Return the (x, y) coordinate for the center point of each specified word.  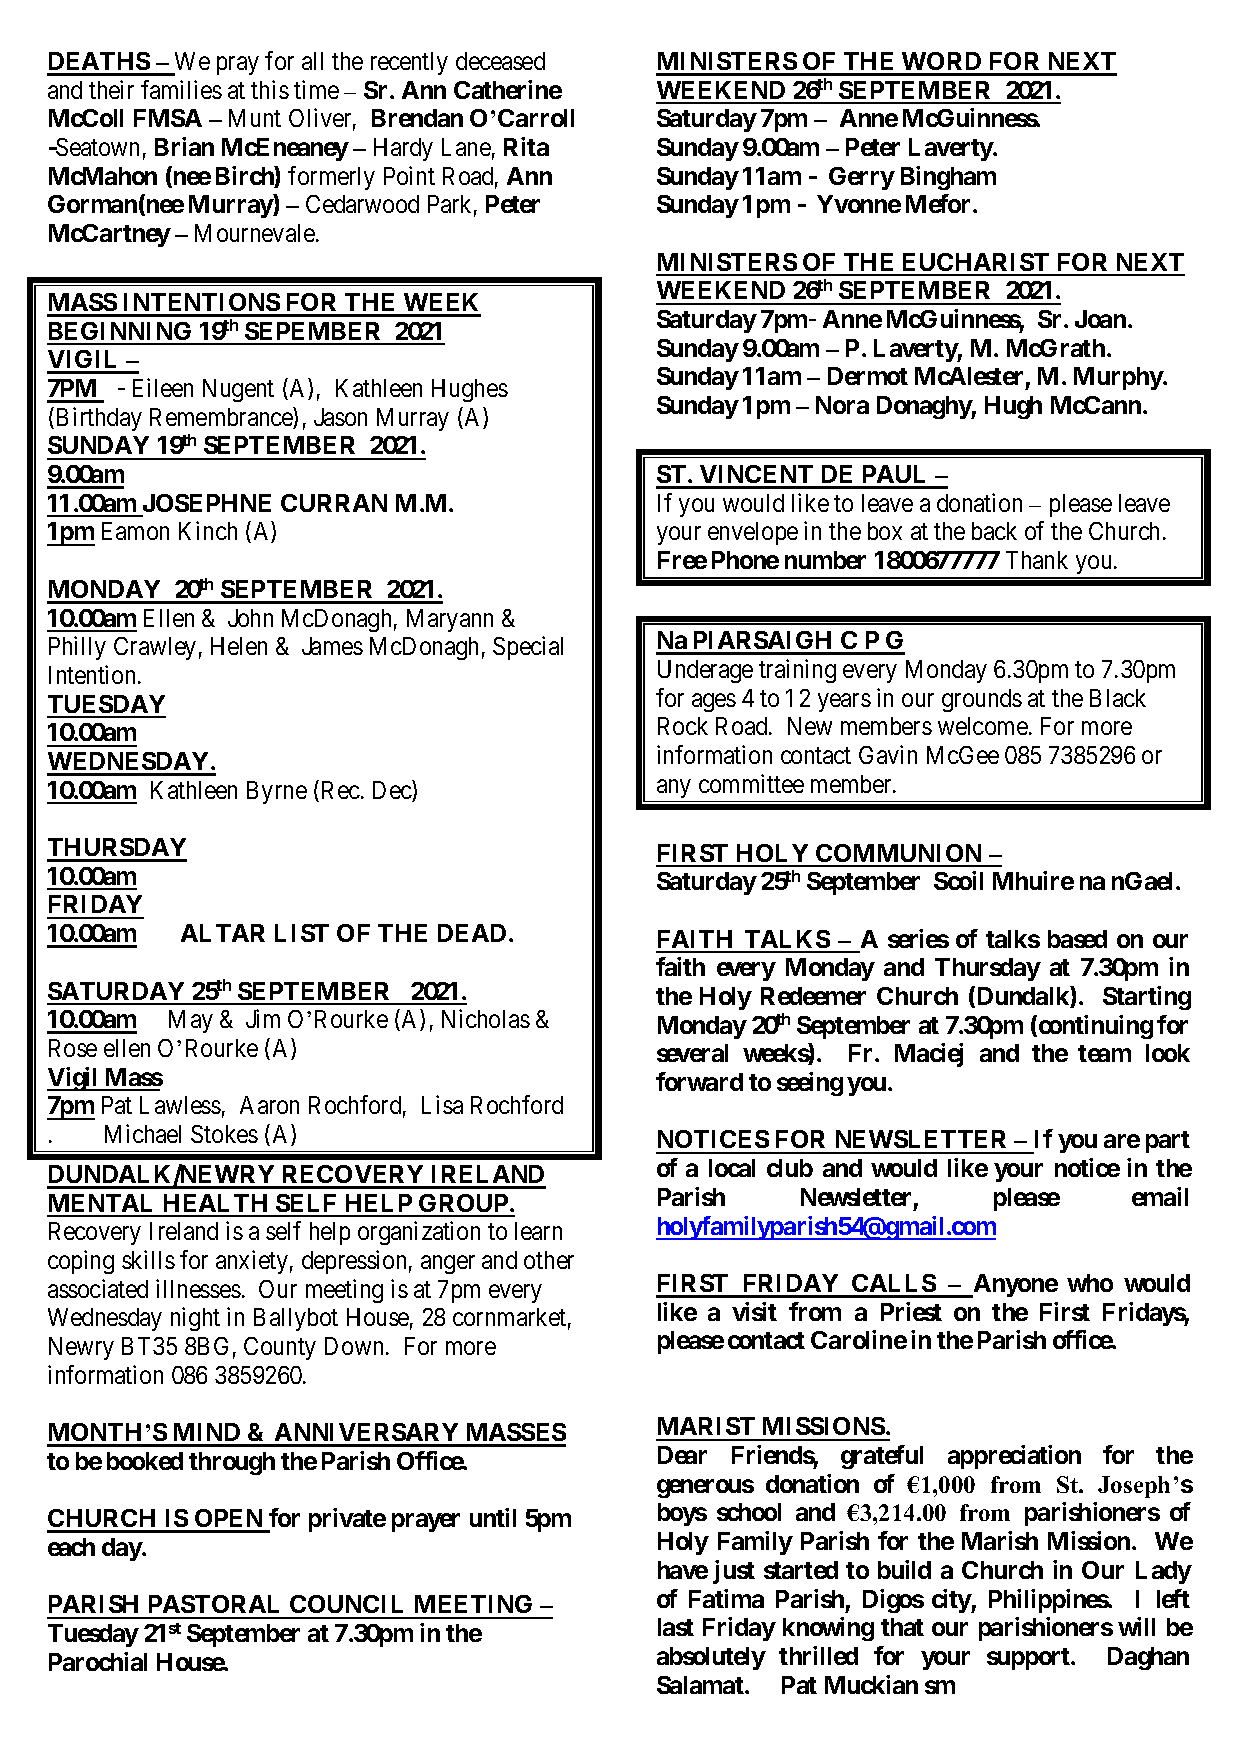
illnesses (198, 1288)
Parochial (98, 1661)
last (676, 1627)
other (549, 1260)
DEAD (472, 933)
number (825, 560)
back (994, 531)
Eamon (135, 531)
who (1090, 1283)
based (1077, 939)
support (1029, 1659)
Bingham (948, 178)
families (181, 89)
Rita (526, 146)
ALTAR (223, 933)
